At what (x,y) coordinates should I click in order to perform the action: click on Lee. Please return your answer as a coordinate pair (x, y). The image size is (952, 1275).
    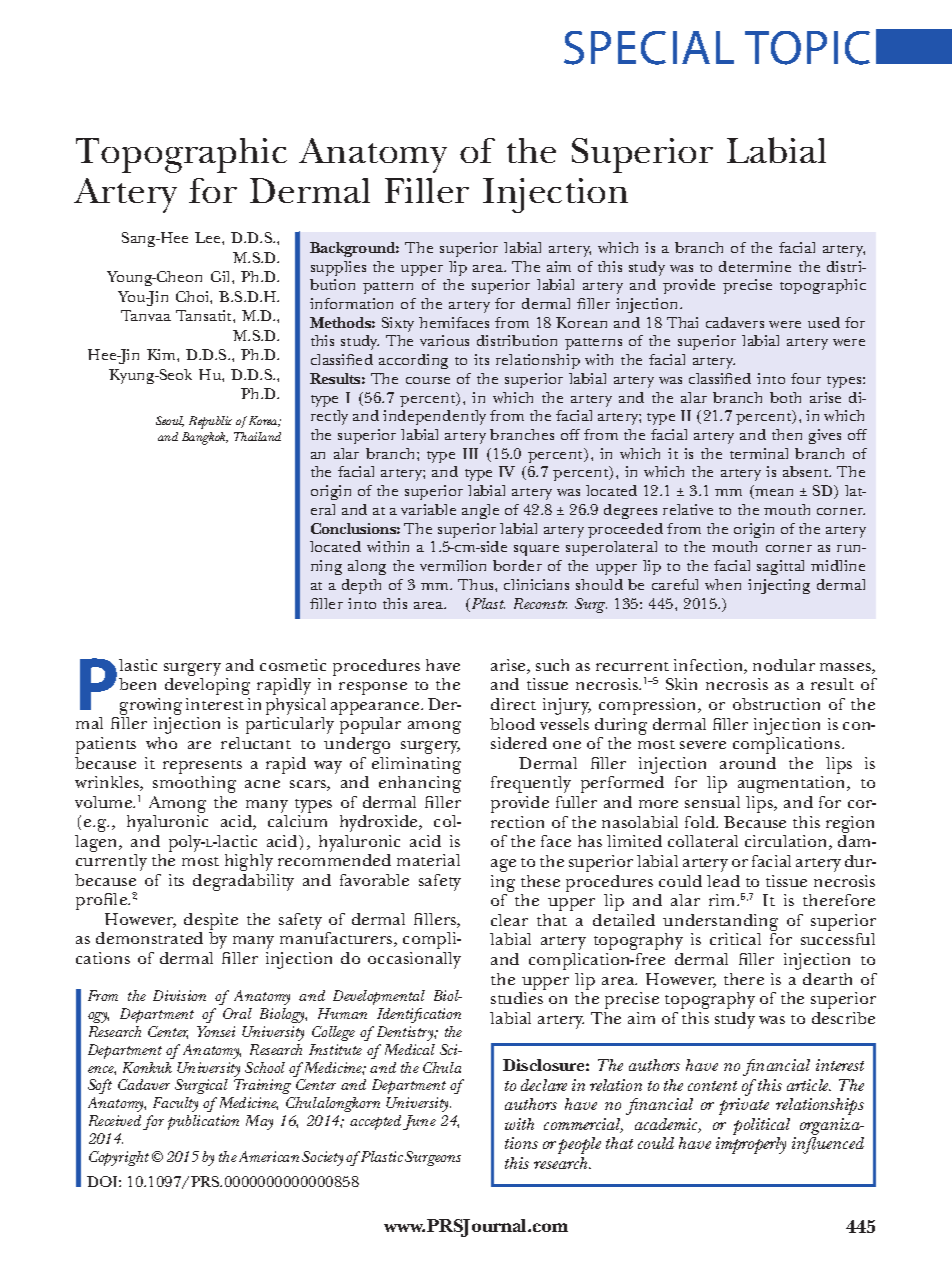
    Looking at the image, I should click on (209, 237).
